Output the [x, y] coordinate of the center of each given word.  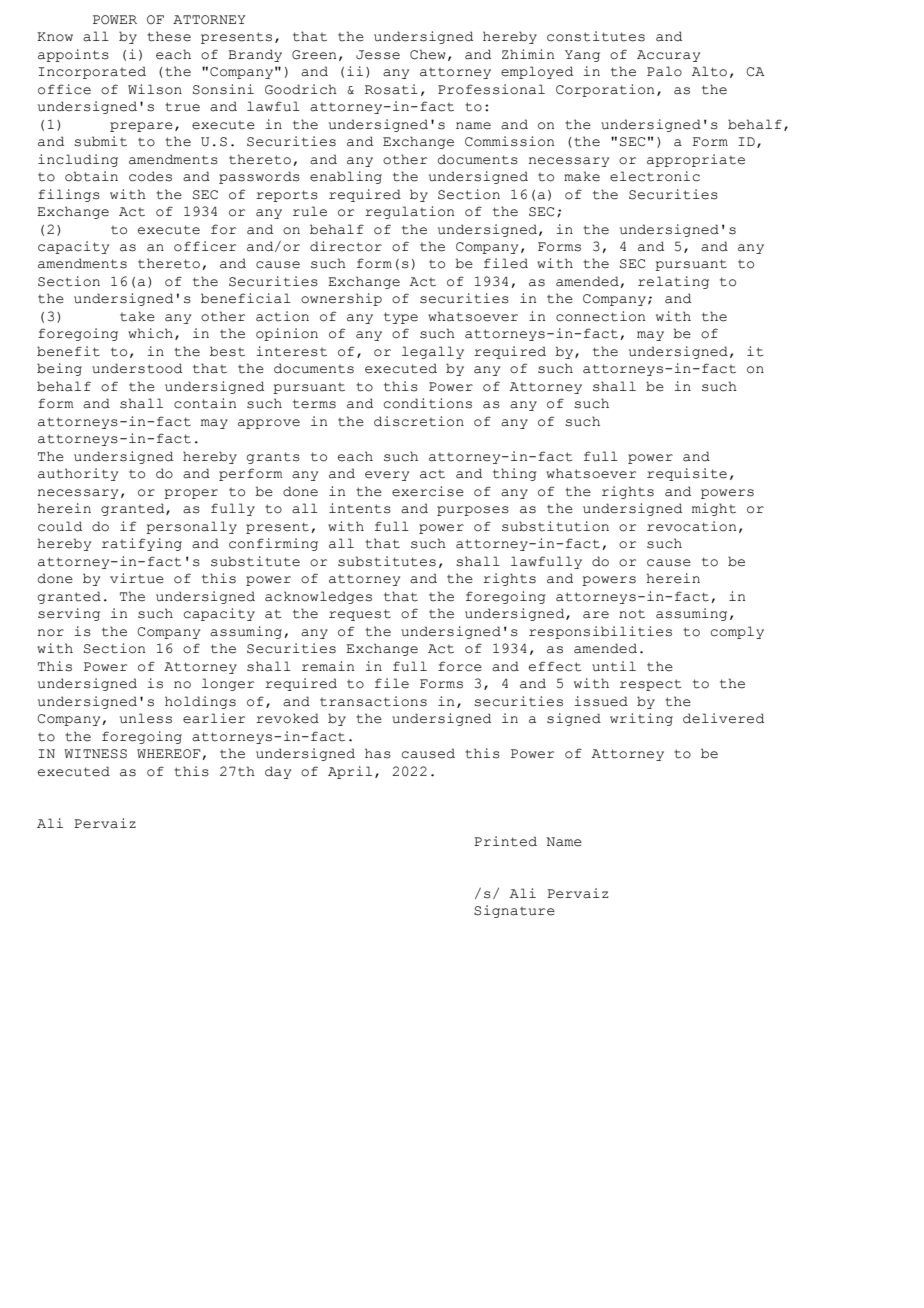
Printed [505, 841]
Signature [514, 911]
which [150, 333]
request [360, 615]
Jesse [378, 55]
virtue [137, 578]
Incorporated [92, 72]
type [401, 318]
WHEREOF [169, 754]
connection [600, 316]
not [632, 614]
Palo [664, 71]
